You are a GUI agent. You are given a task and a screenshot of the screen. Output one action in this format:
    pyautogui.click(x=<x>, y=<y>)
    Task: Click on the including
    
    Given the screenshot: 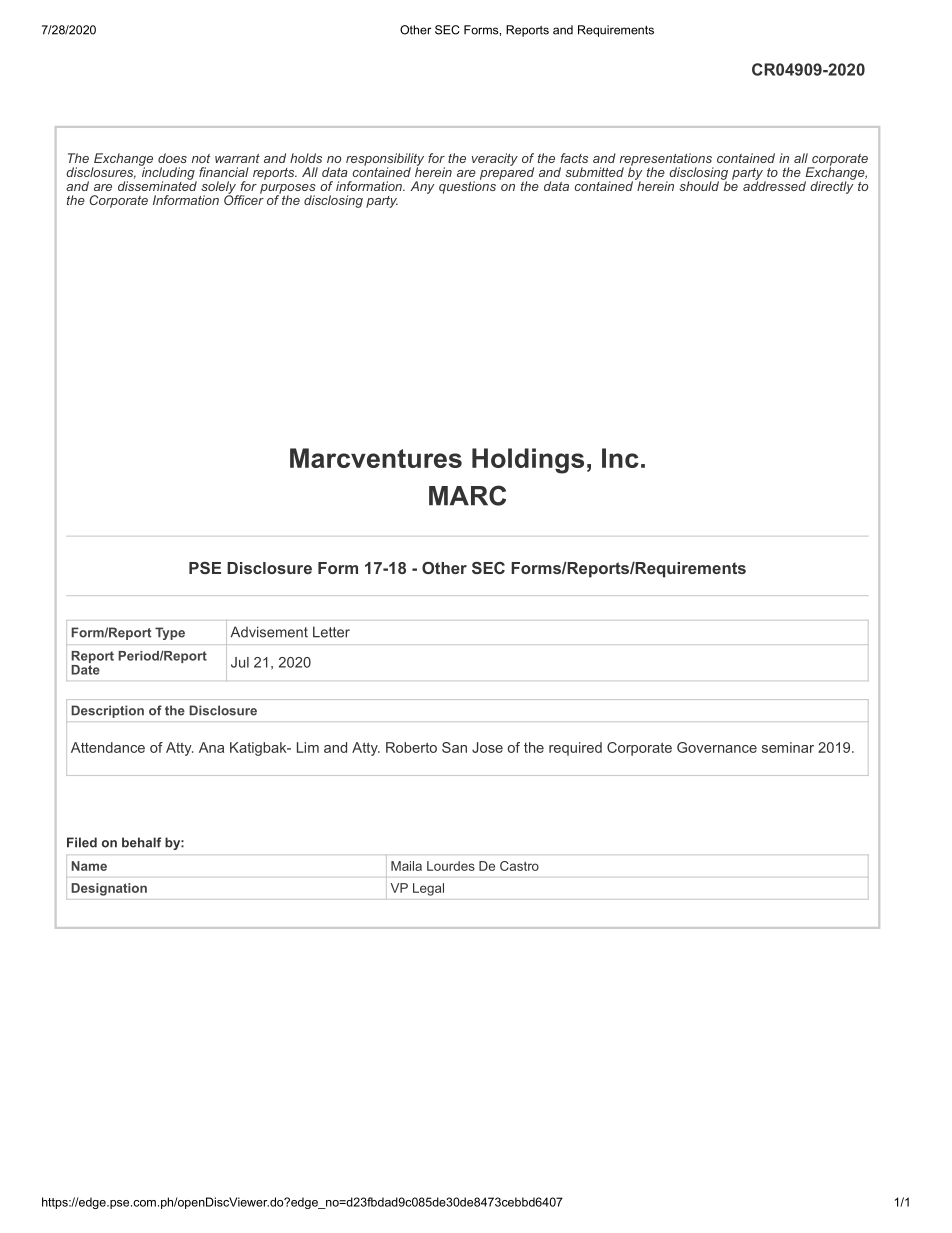 What is the action you would take?
    pyautogui.click(x=168, y=173)
